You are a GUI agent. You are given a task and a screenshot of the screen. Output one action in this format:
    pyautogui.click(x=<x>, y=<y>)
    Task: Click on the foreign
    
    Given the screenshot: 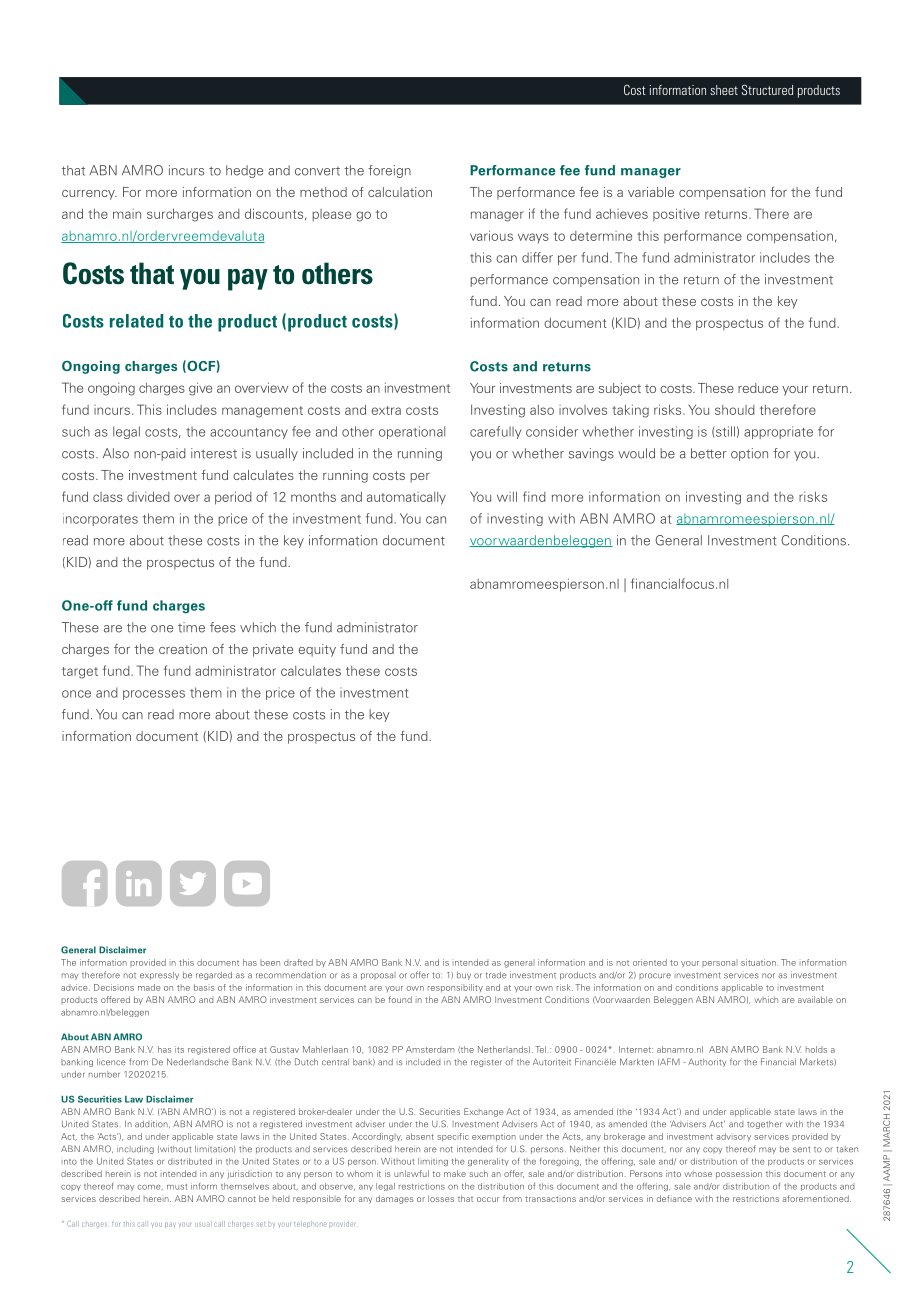 What is the action you would take?
    pyautogui.click(x=389, y=171)
